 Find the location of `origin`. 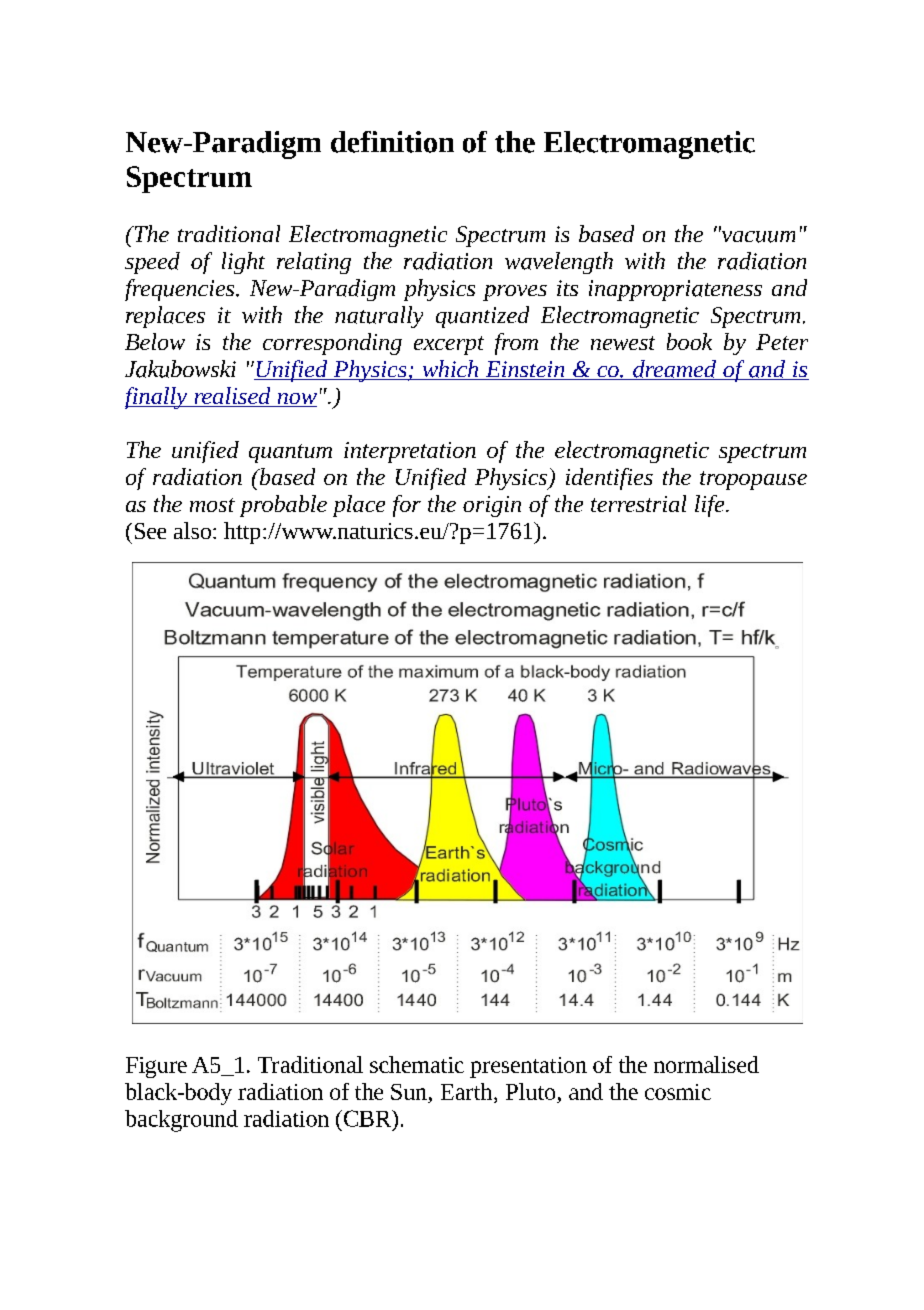

origin is located at coordinates (492, 506).
